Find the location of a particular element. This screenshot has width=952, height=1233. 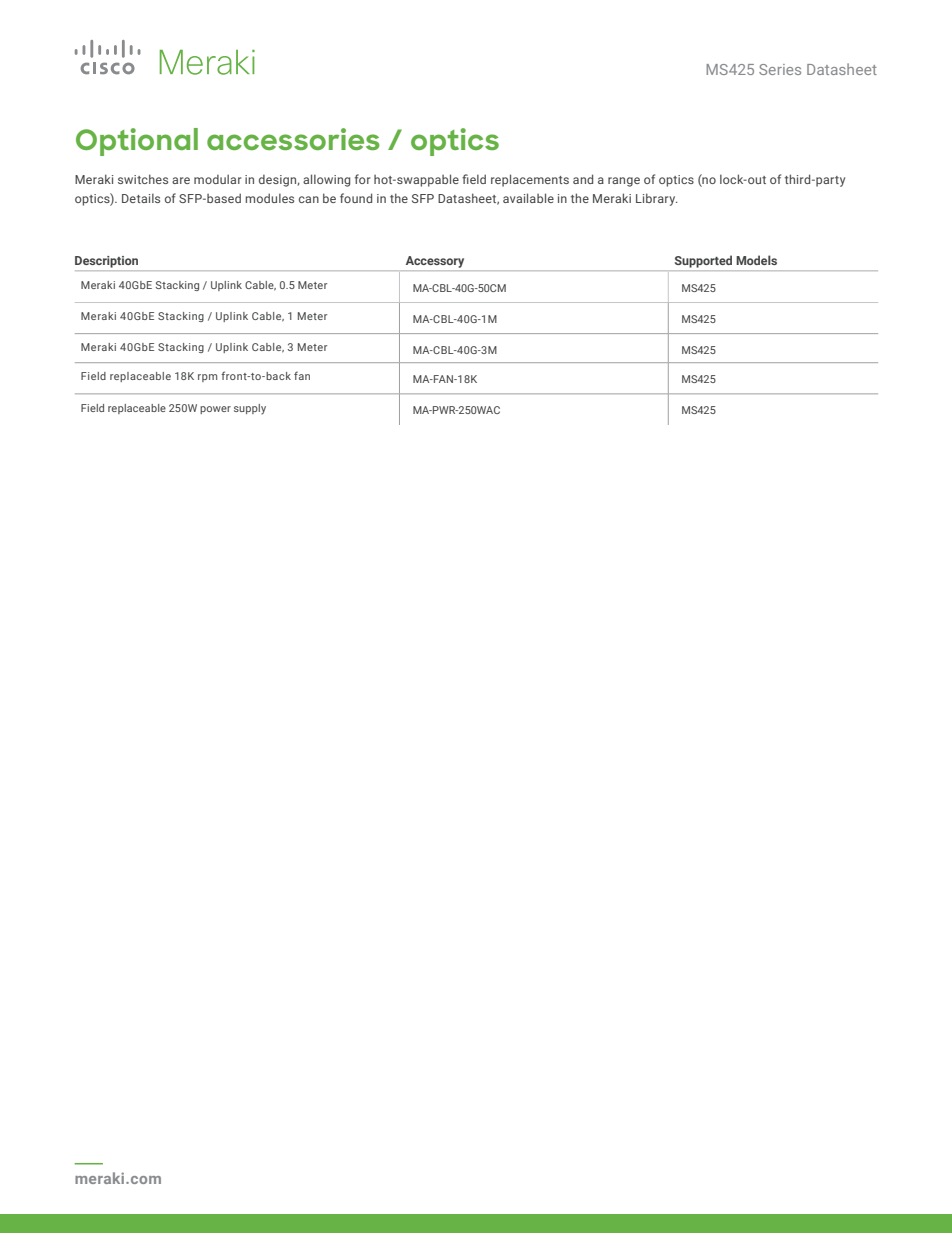

are is located at coordinates (181, 180).
